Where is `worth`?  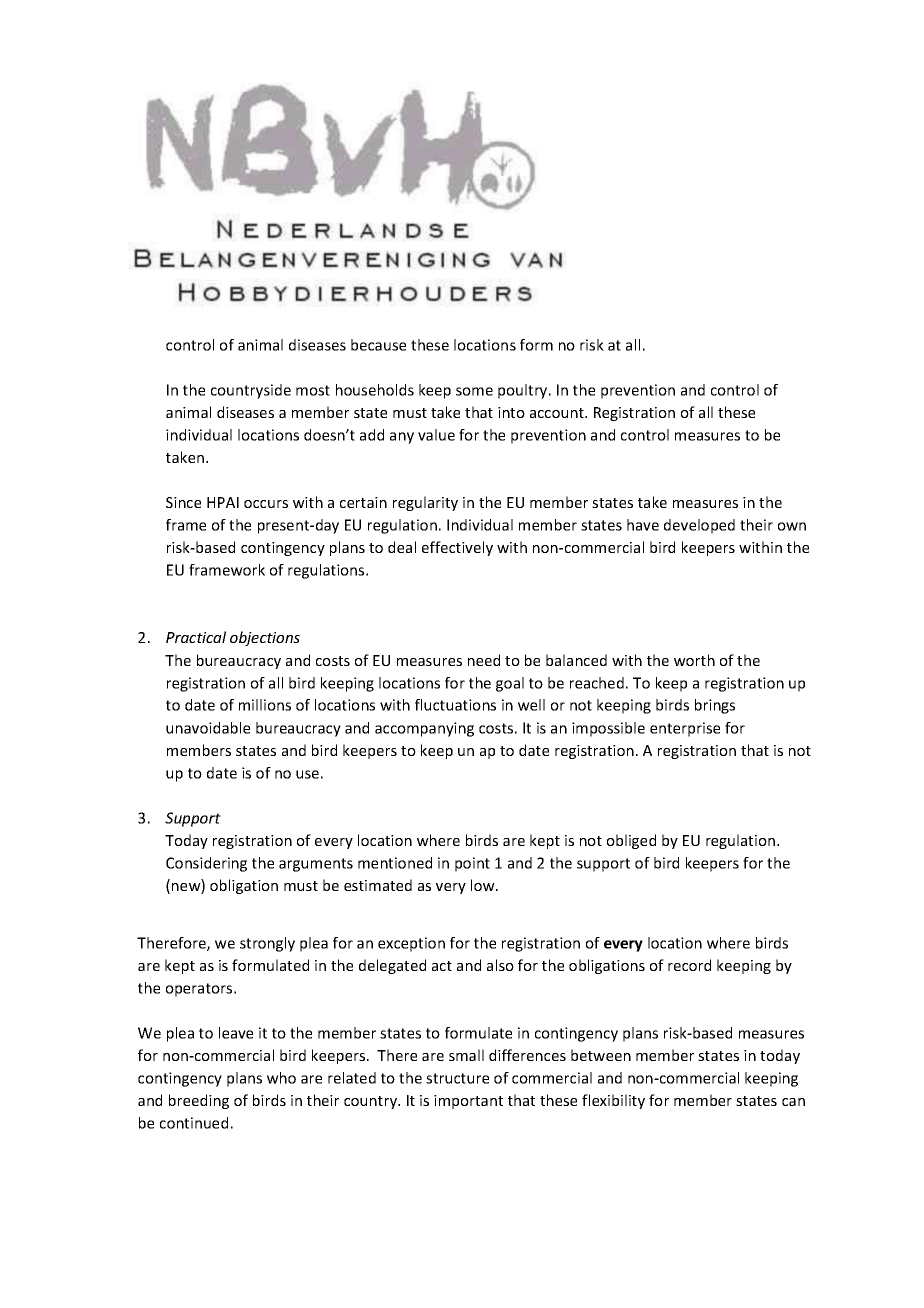 worth is located at coordinates (694, 660).
